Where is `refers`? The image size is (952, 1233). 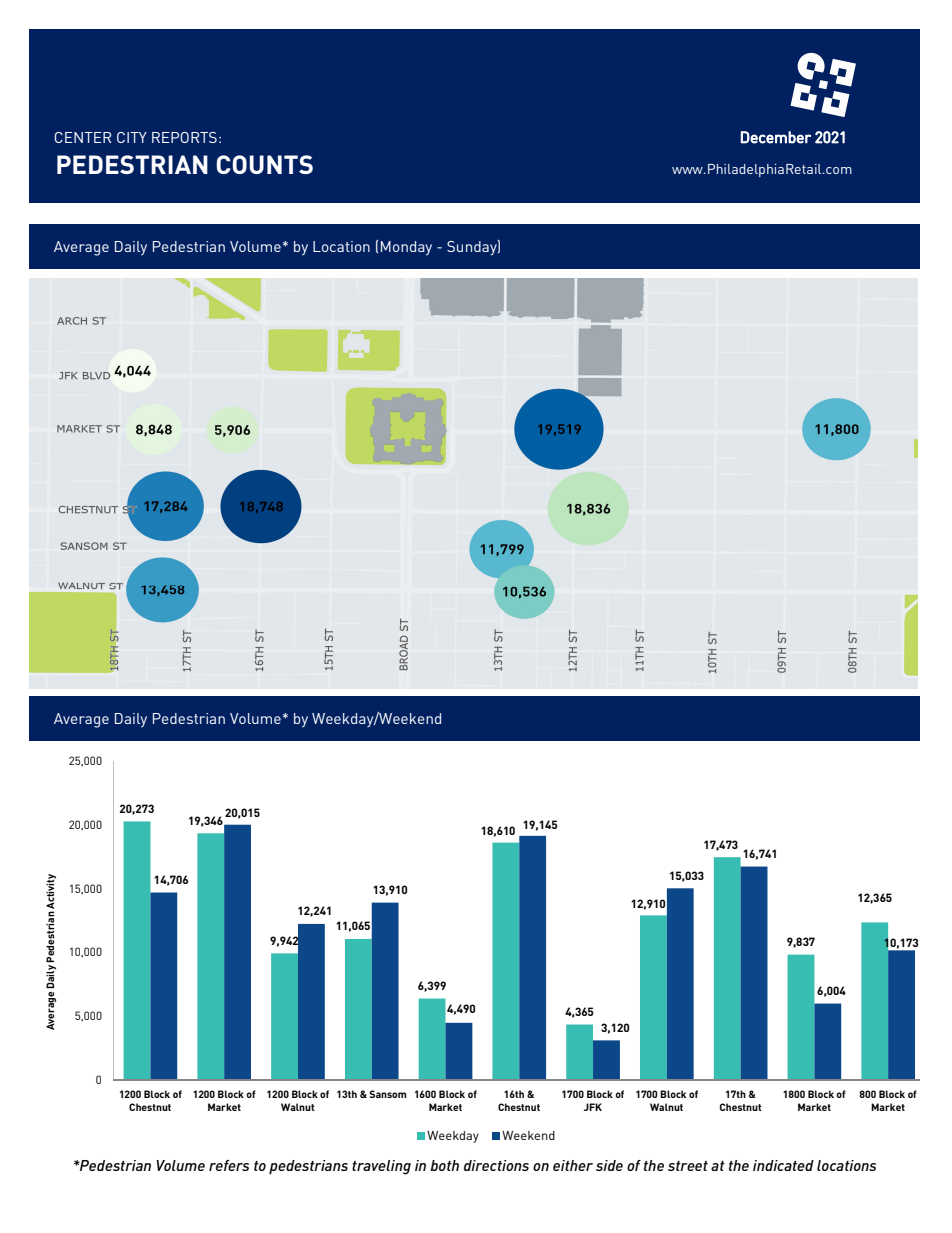 refers is located at coordinates (229, 1165).
